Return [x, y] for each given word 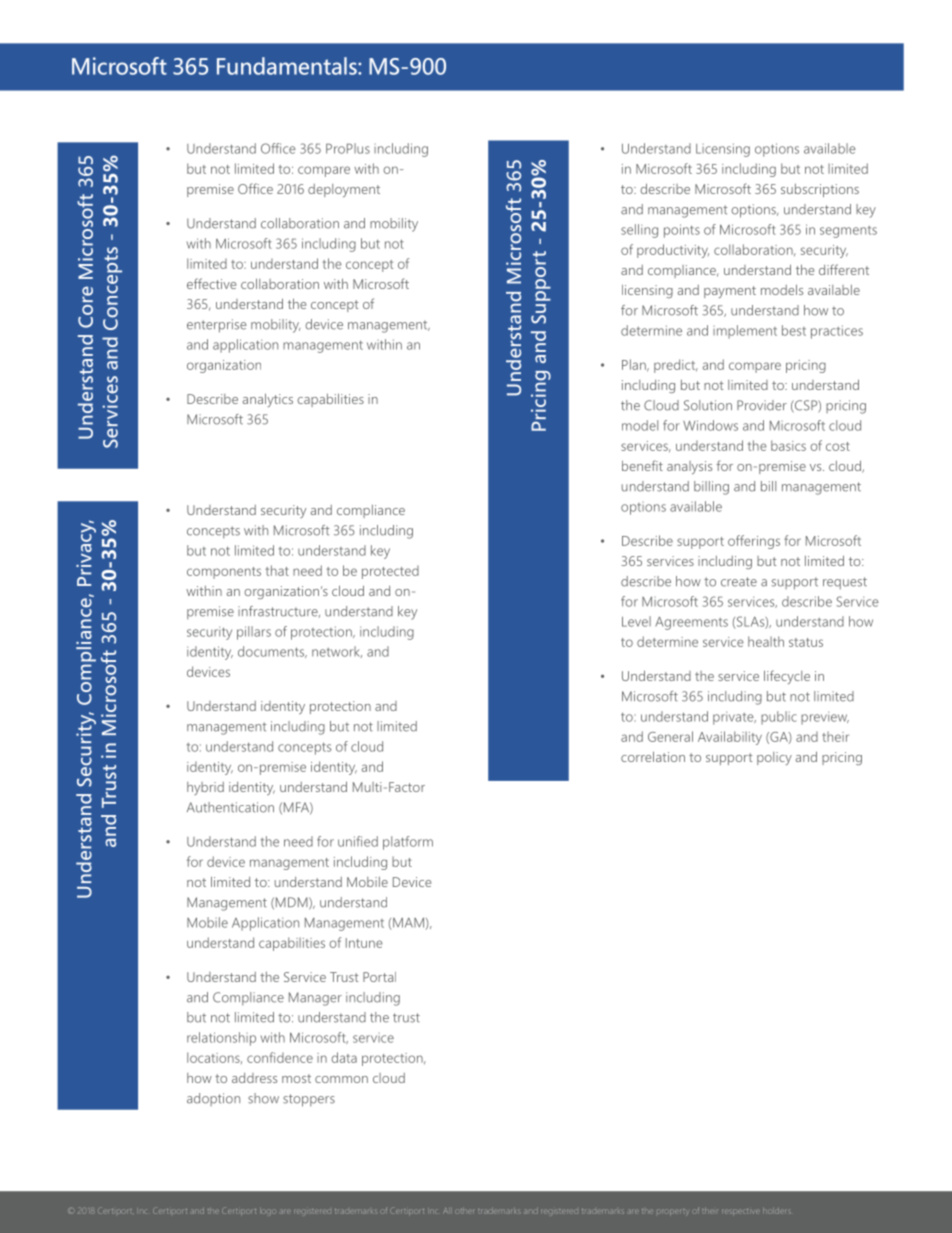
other [466, 1211]
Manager [315, 999]
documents [272, 652]
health [766, 641]
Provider [762, 405]
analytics [268, 400]
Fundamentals [288, 66]
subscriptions [820, 190]
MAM [408, 922]
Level [636, 621]
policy [774, 758]
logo [267, 1212]
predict [676, 366]
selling [639, 231]
